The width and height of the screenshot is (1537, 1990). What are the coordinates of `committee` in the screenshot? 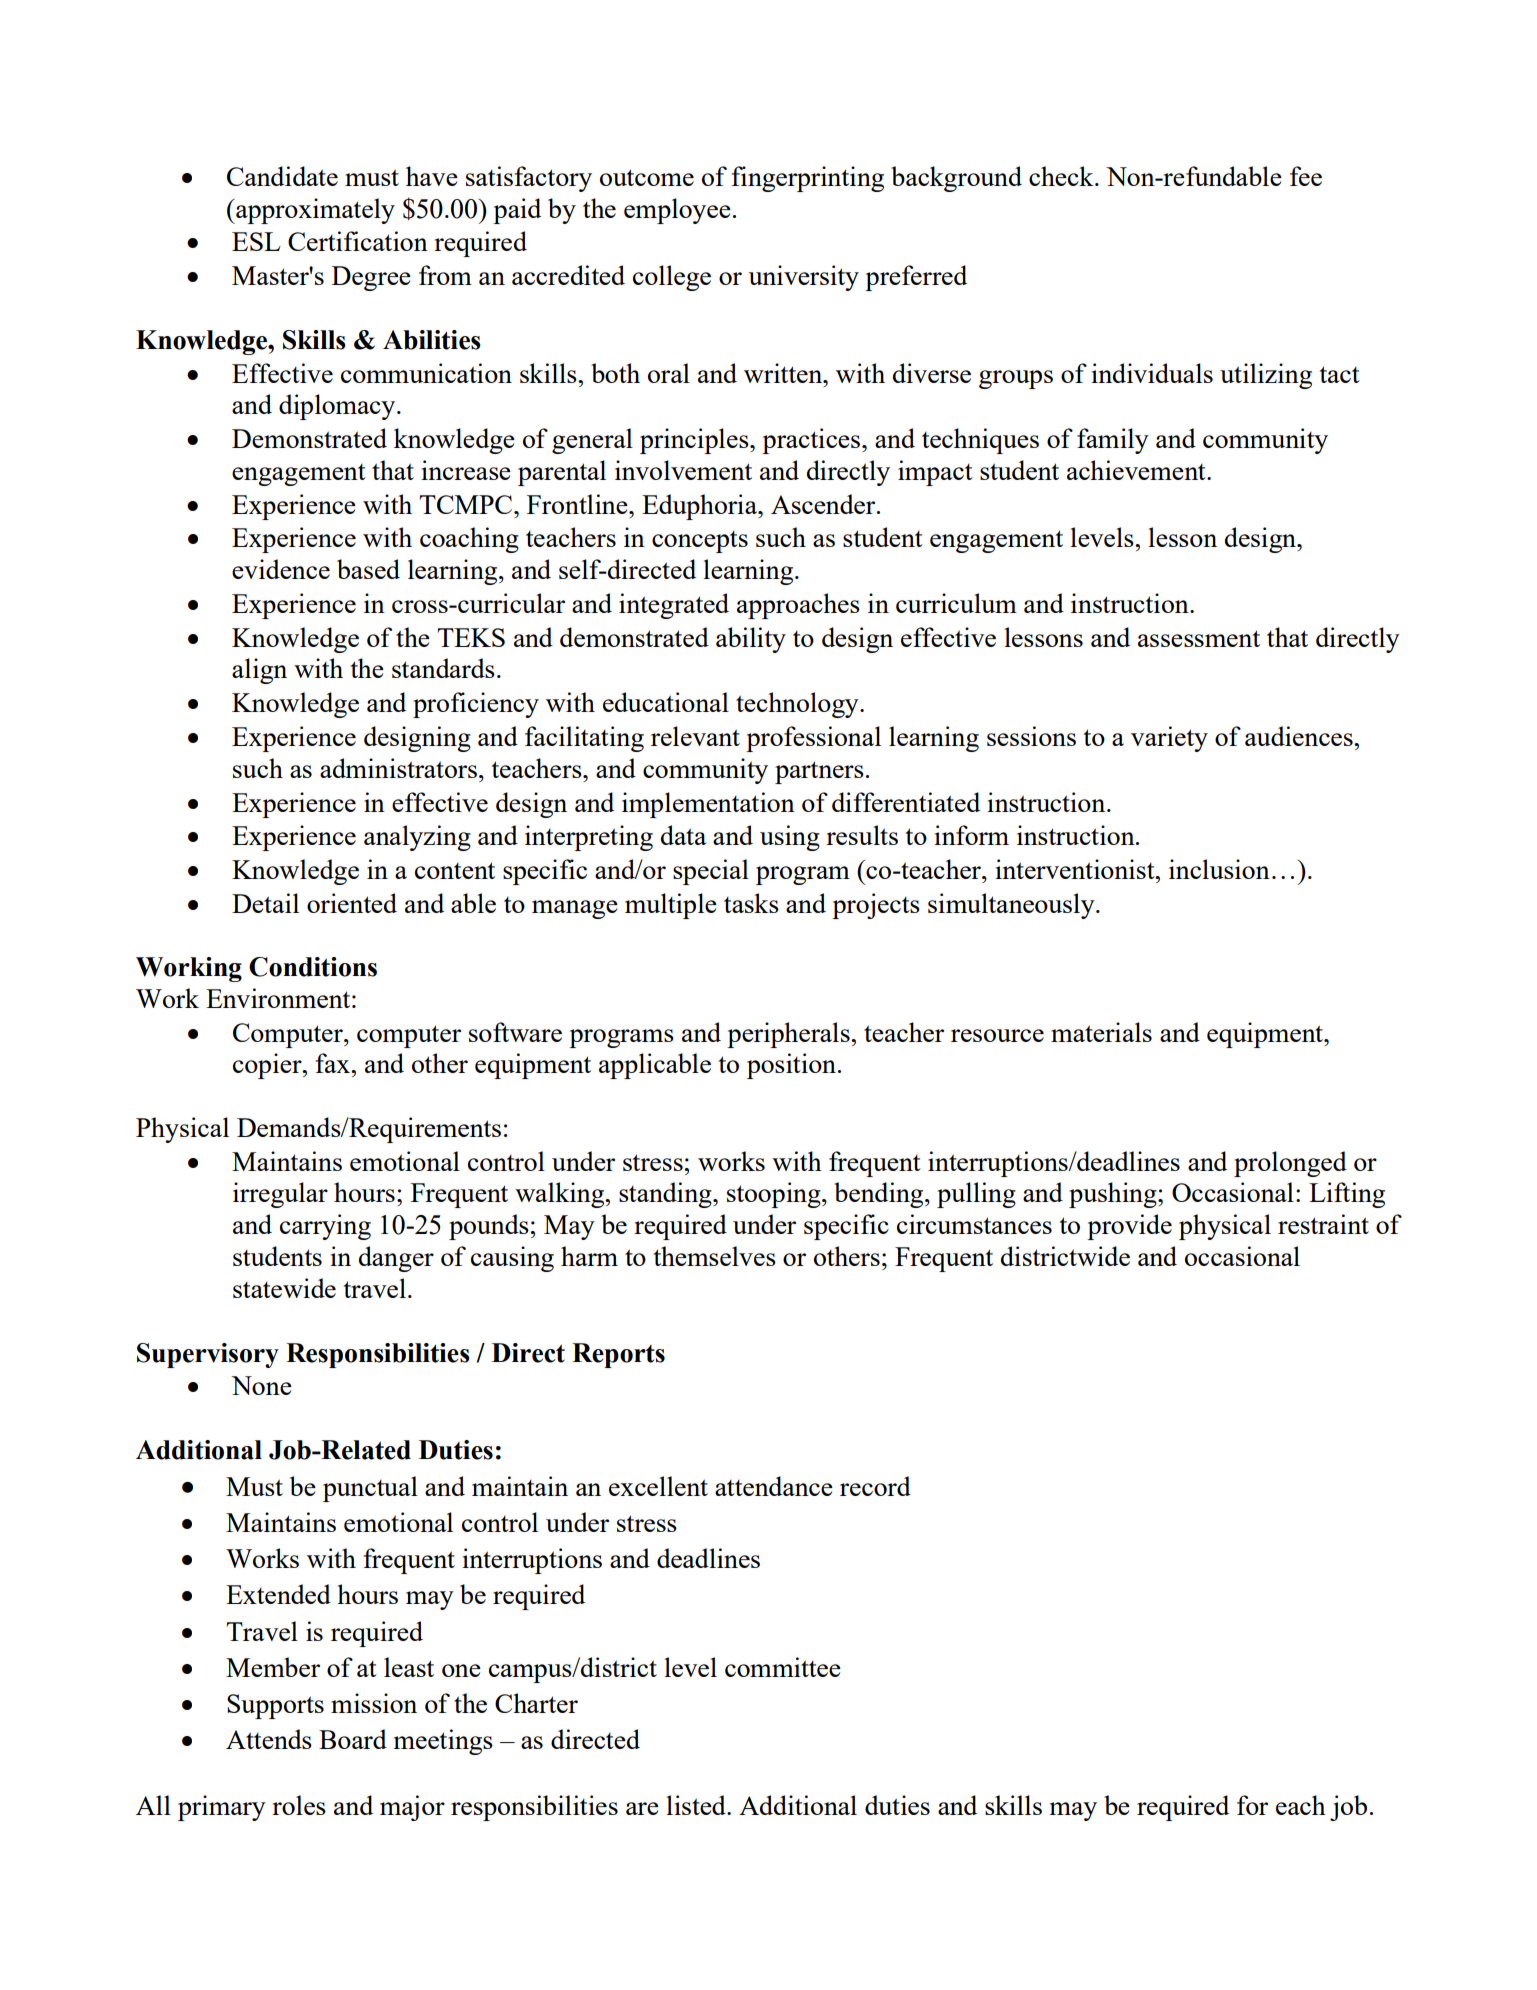 It's located at (783, 1667).
